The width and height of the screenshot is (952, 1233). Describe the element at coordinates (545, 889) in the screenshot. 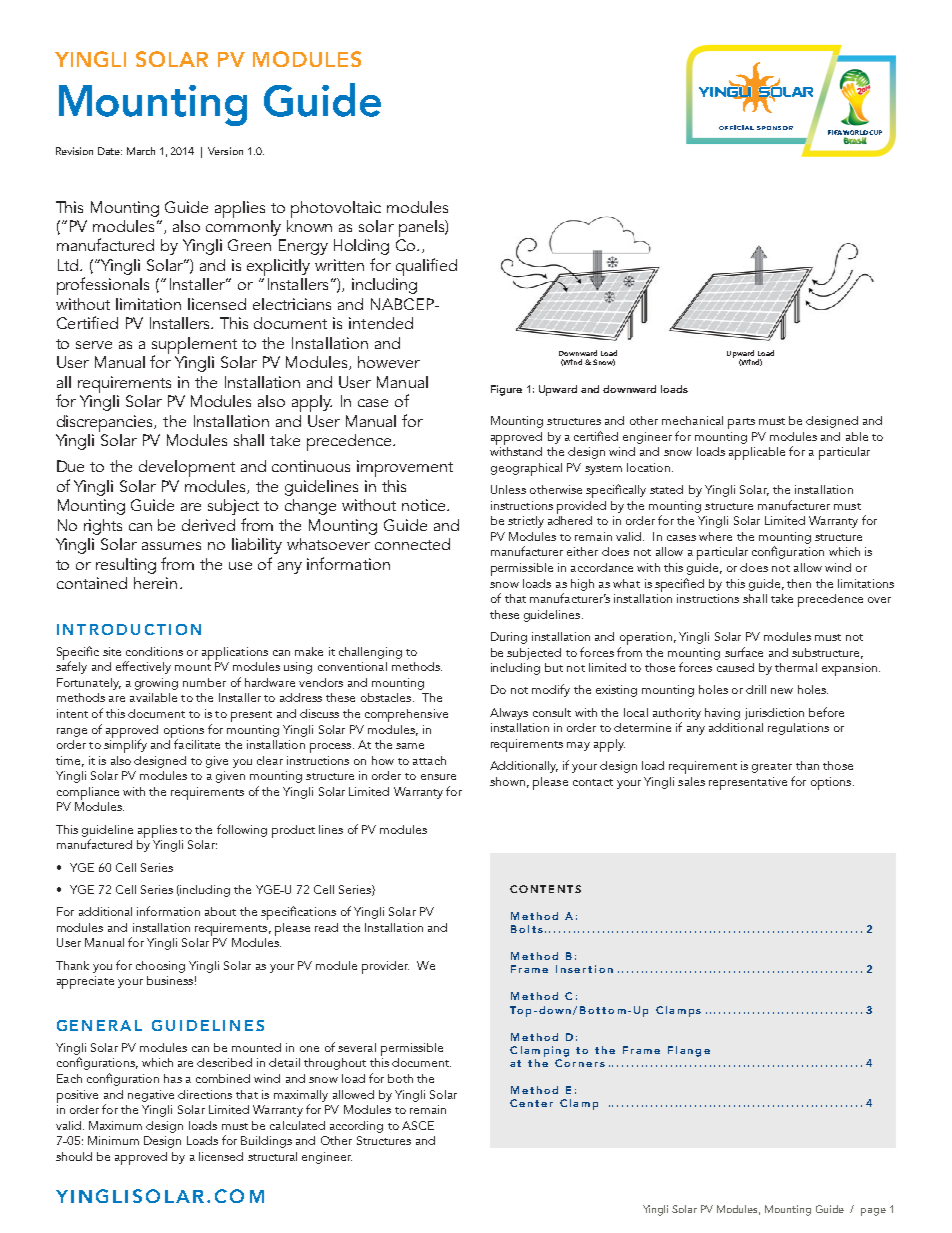

I see `CONTENTS` at that location.
